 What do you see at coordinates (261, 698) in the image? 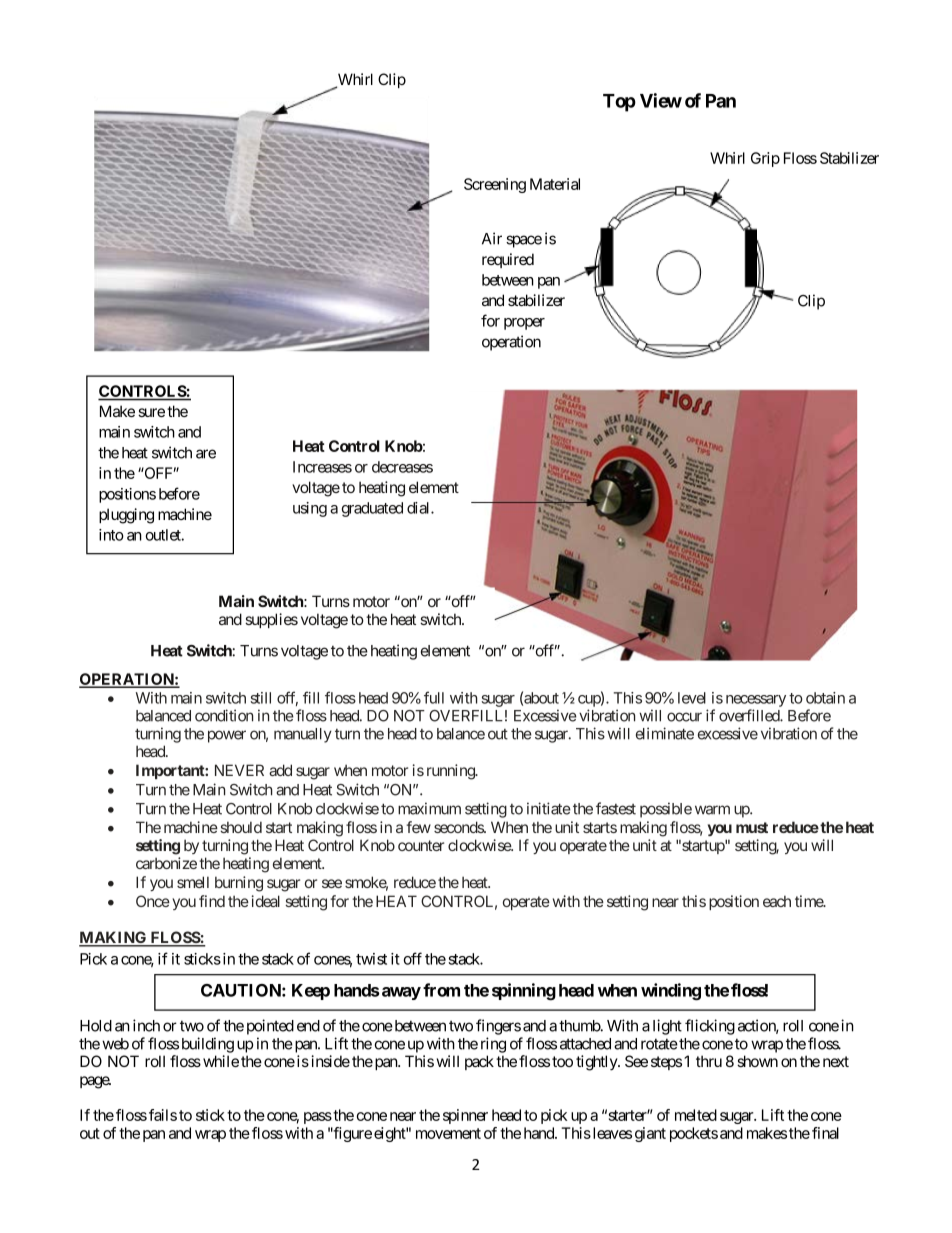
I see `still` at bounding box center [261, 698].
